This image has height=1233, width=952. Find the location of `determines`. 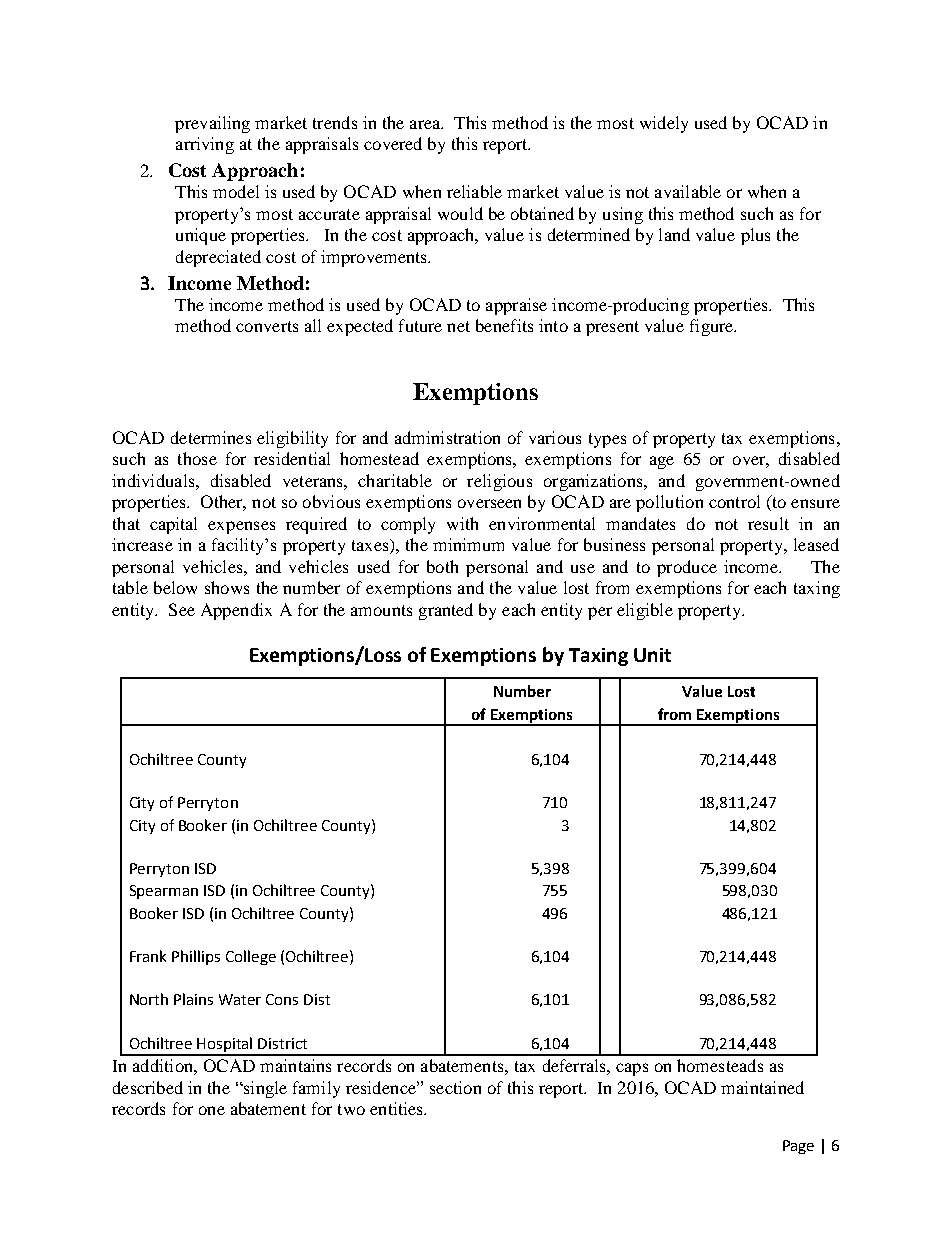

determines is located at coordinates (211, 437).
